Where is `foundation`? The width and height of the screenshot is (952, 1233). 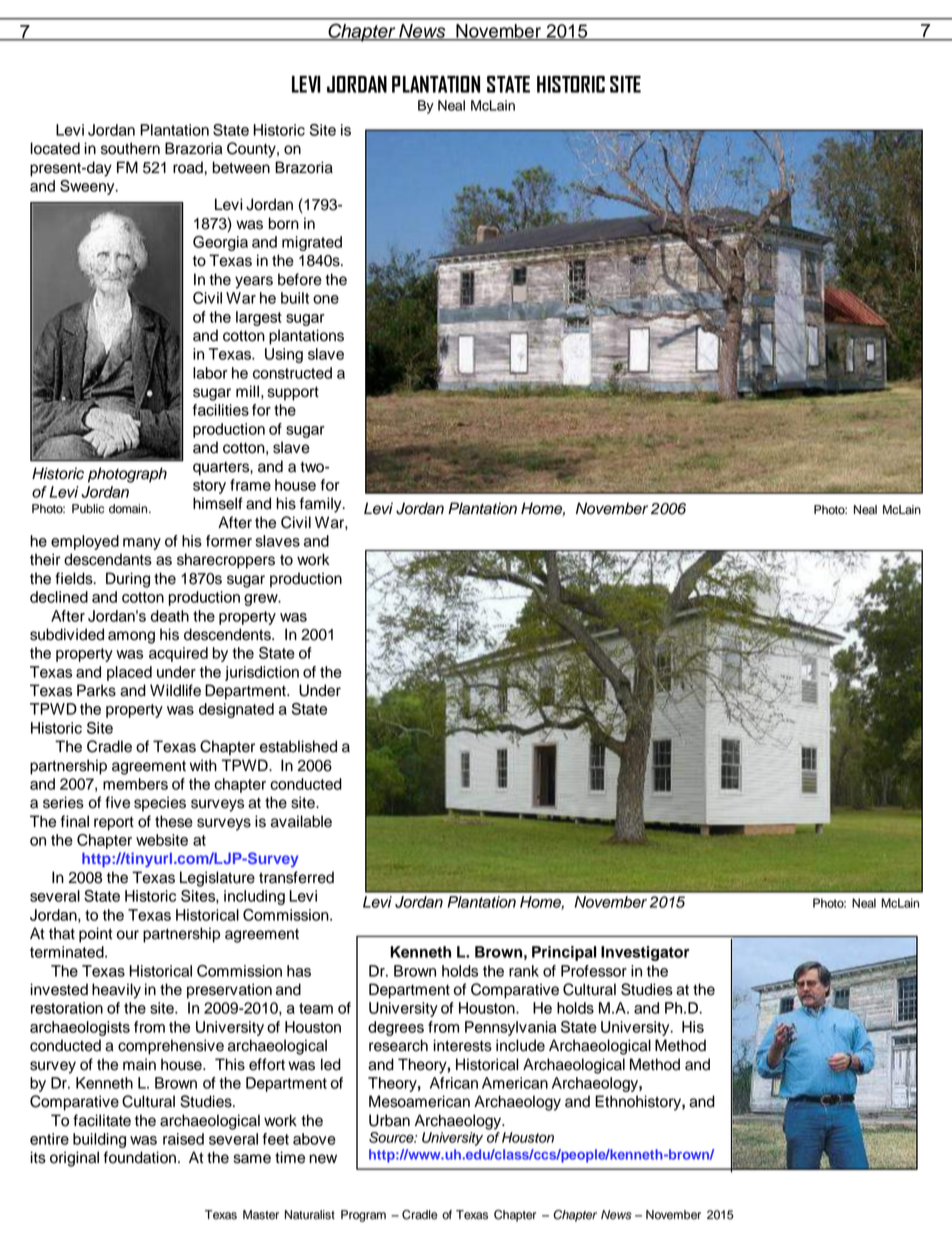
foundation is located at coordinates (140, 1157).
